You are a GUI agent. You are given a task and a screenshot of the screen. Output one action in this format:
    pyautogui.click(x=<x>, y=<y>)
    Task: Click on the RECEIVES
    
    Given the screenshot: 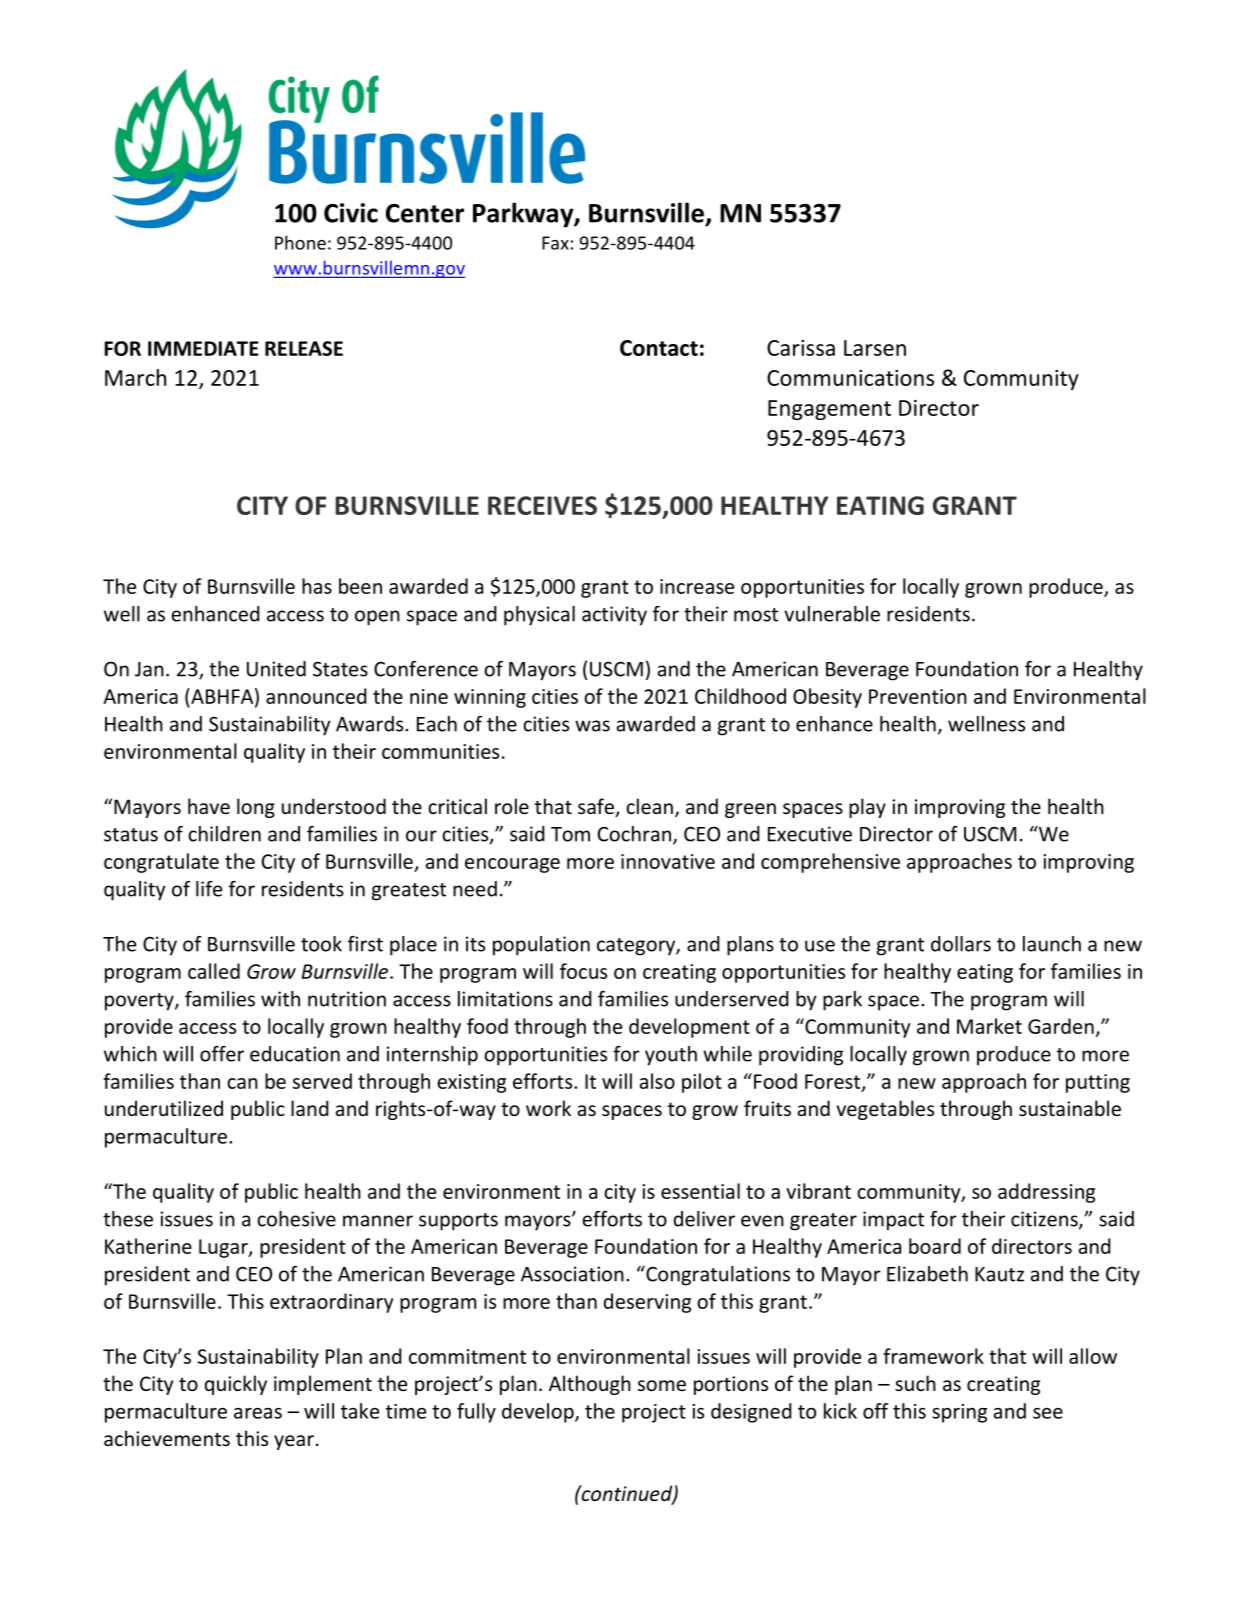 What is the action you would take?
    pyautogui.click(x=542, y=505)
